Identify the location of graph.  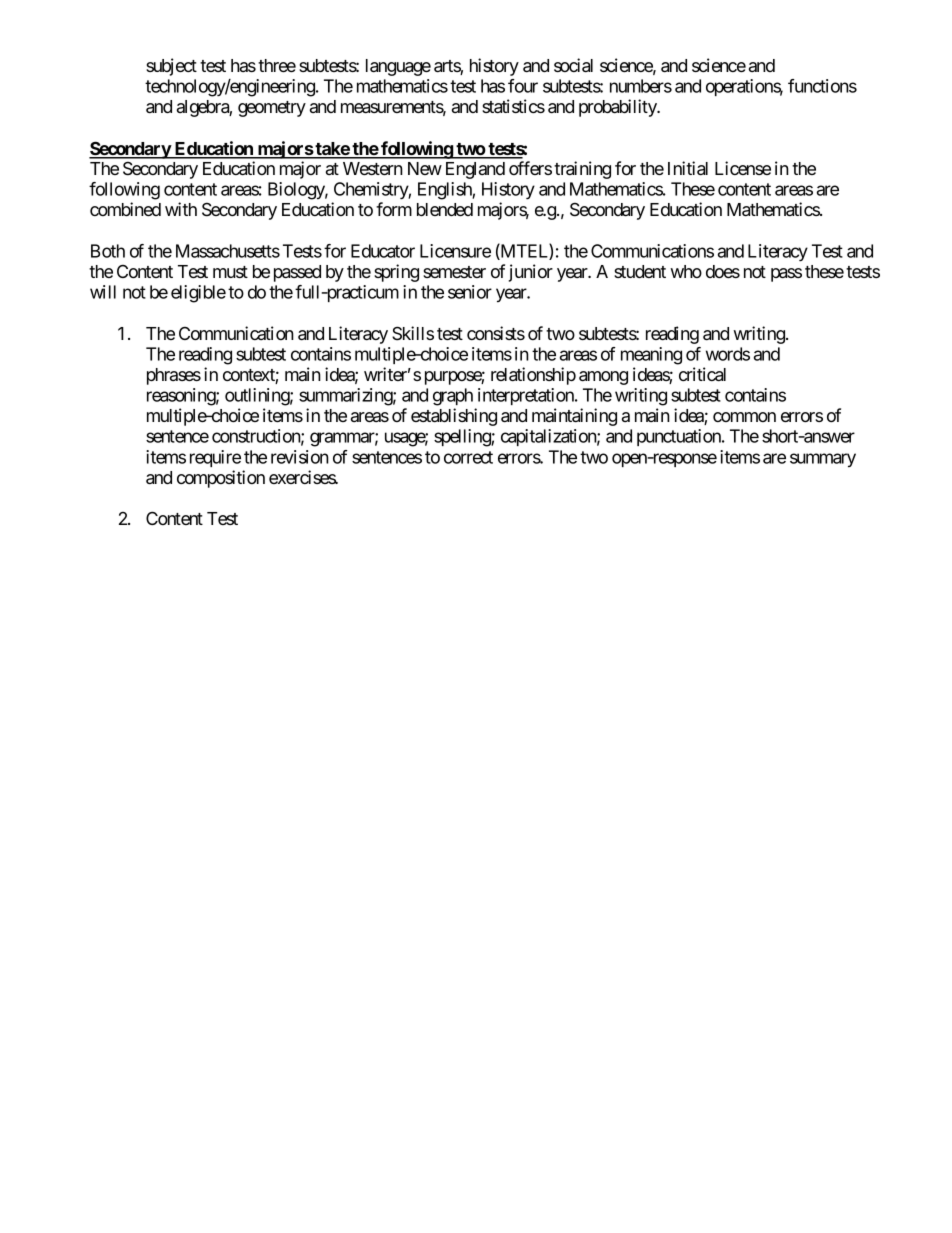
(453, 397).
